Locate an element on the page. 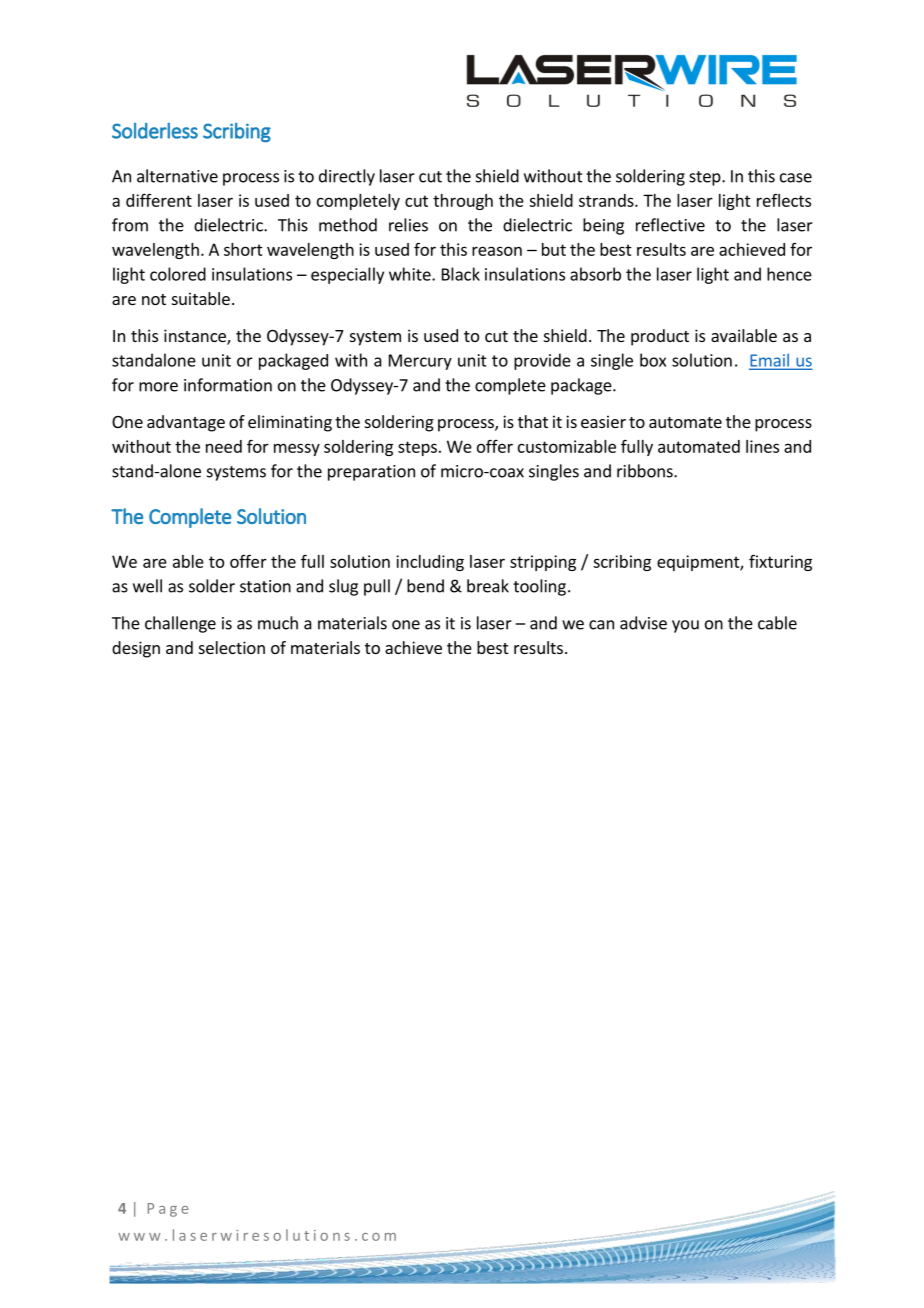  instance is located at coordinates (196, 337).
